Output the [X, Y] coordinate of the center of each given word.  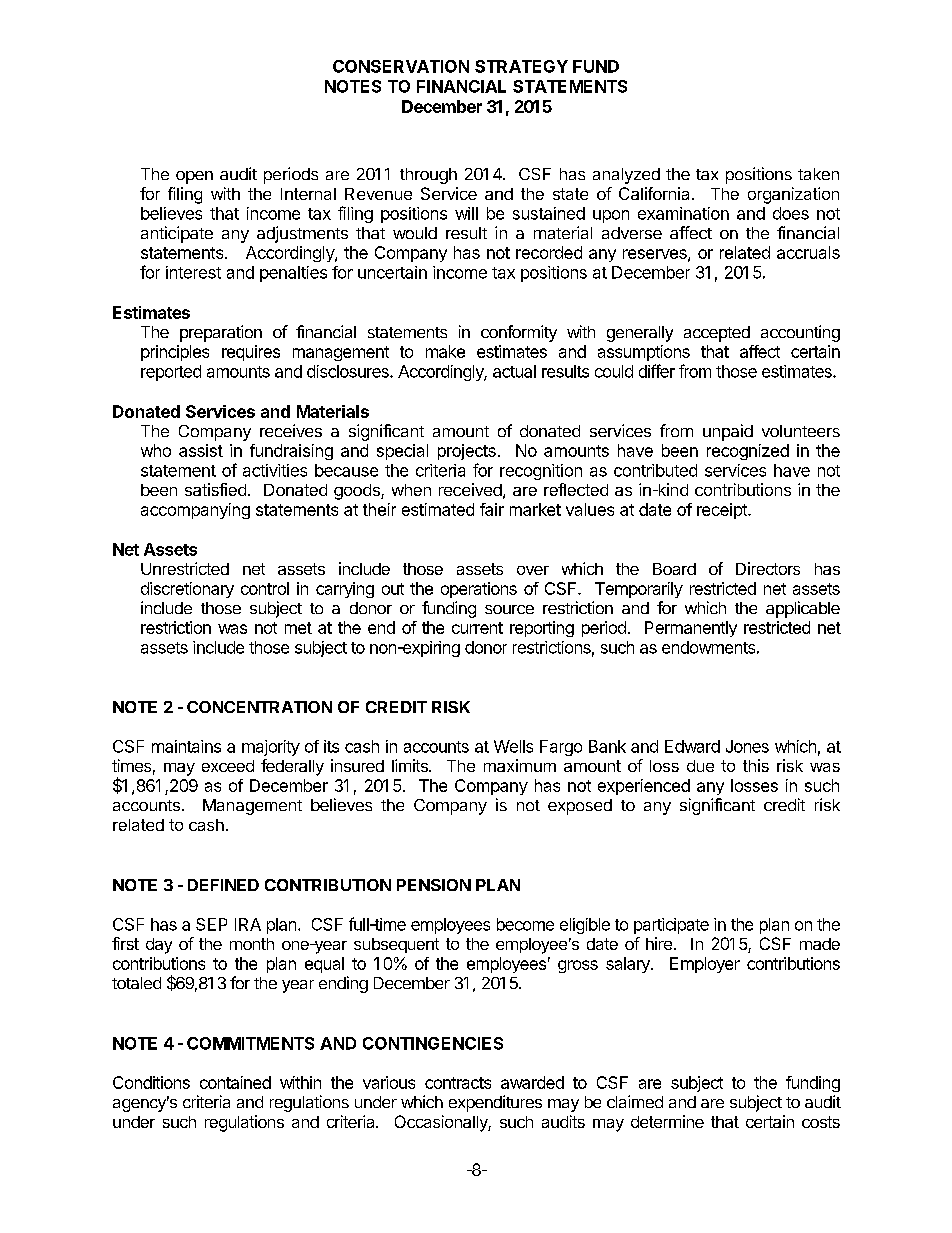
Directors [768, 568]
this [756, 765]
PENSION [434, 885]
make [445, 351]
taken [818, 174]
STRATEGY [521, 66]
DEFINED [223, 885]
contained [235, 1082]
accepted [717, 334]
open [194, 177]
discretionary [187, 590]
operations [479, 590]
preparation [221, 333]
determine [667, 1121]
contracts [458, 1083]
